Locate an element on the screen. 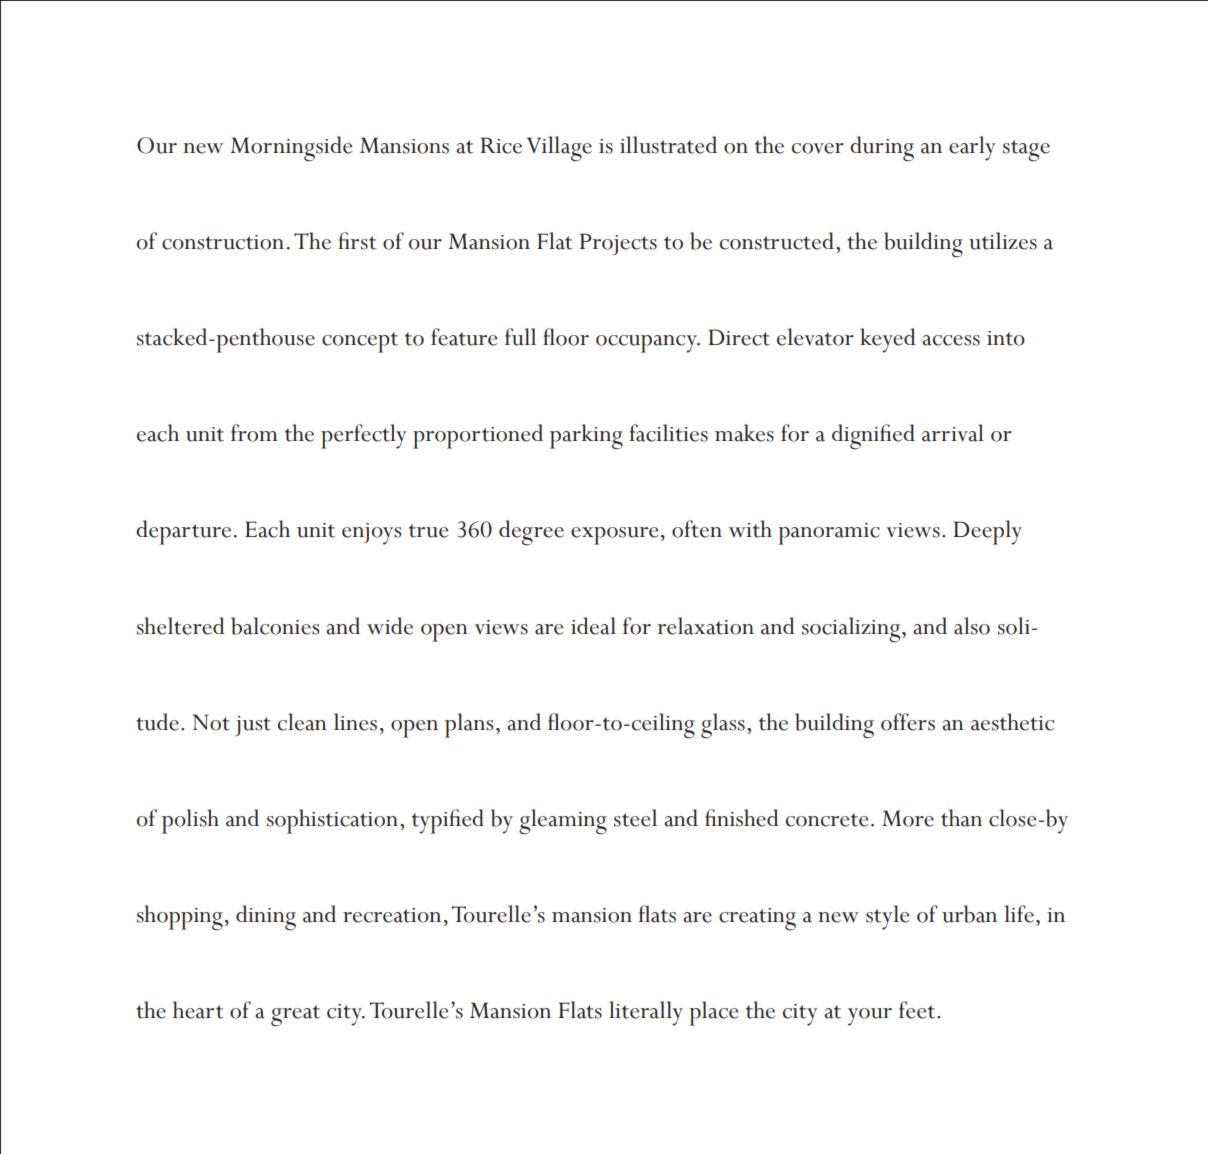  literally is located at coordinates (646, 1013).
